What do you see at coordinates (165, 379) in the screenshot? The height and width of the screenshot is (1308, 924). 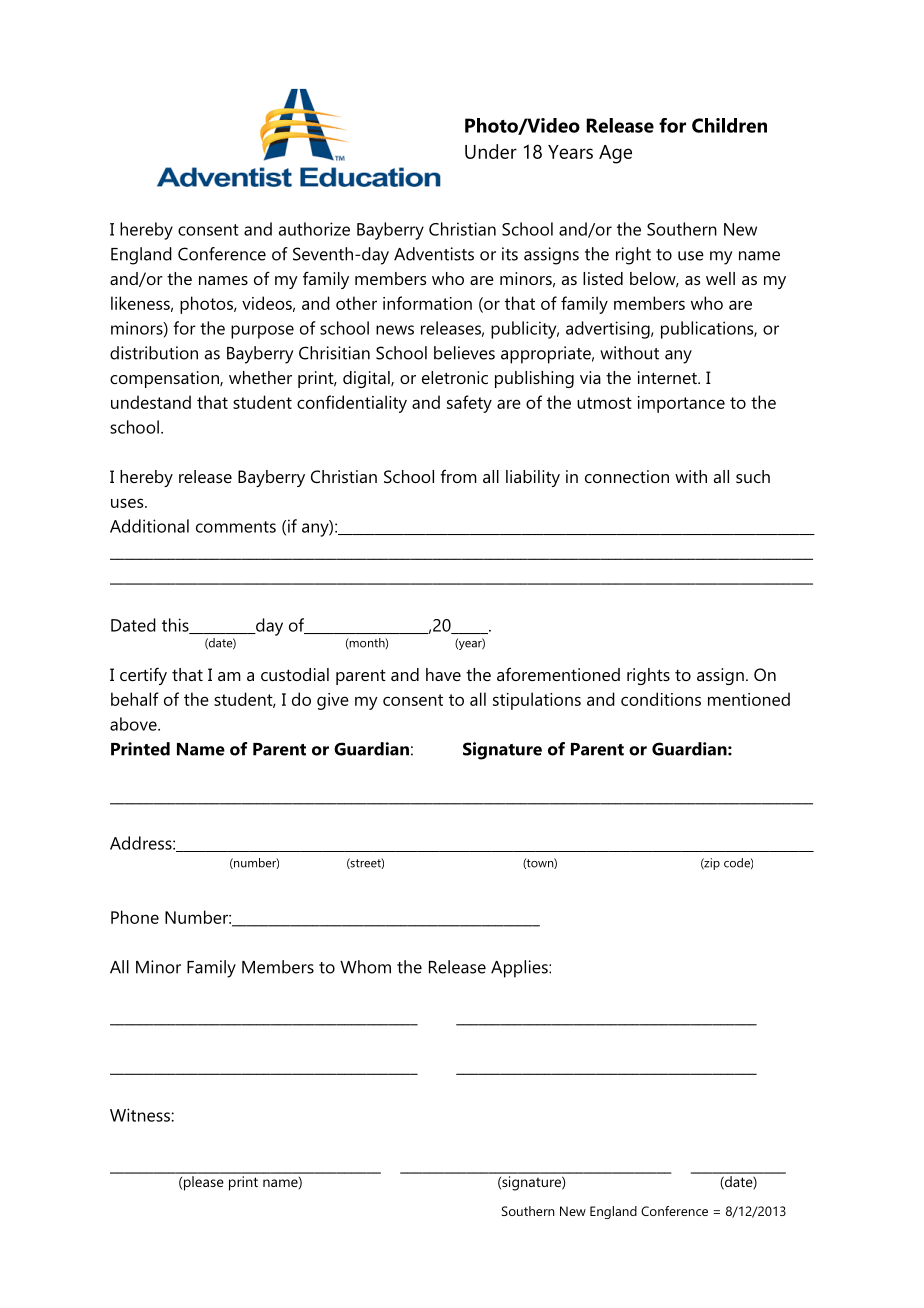 I see `compensation` at bounding box center [165, 379].
